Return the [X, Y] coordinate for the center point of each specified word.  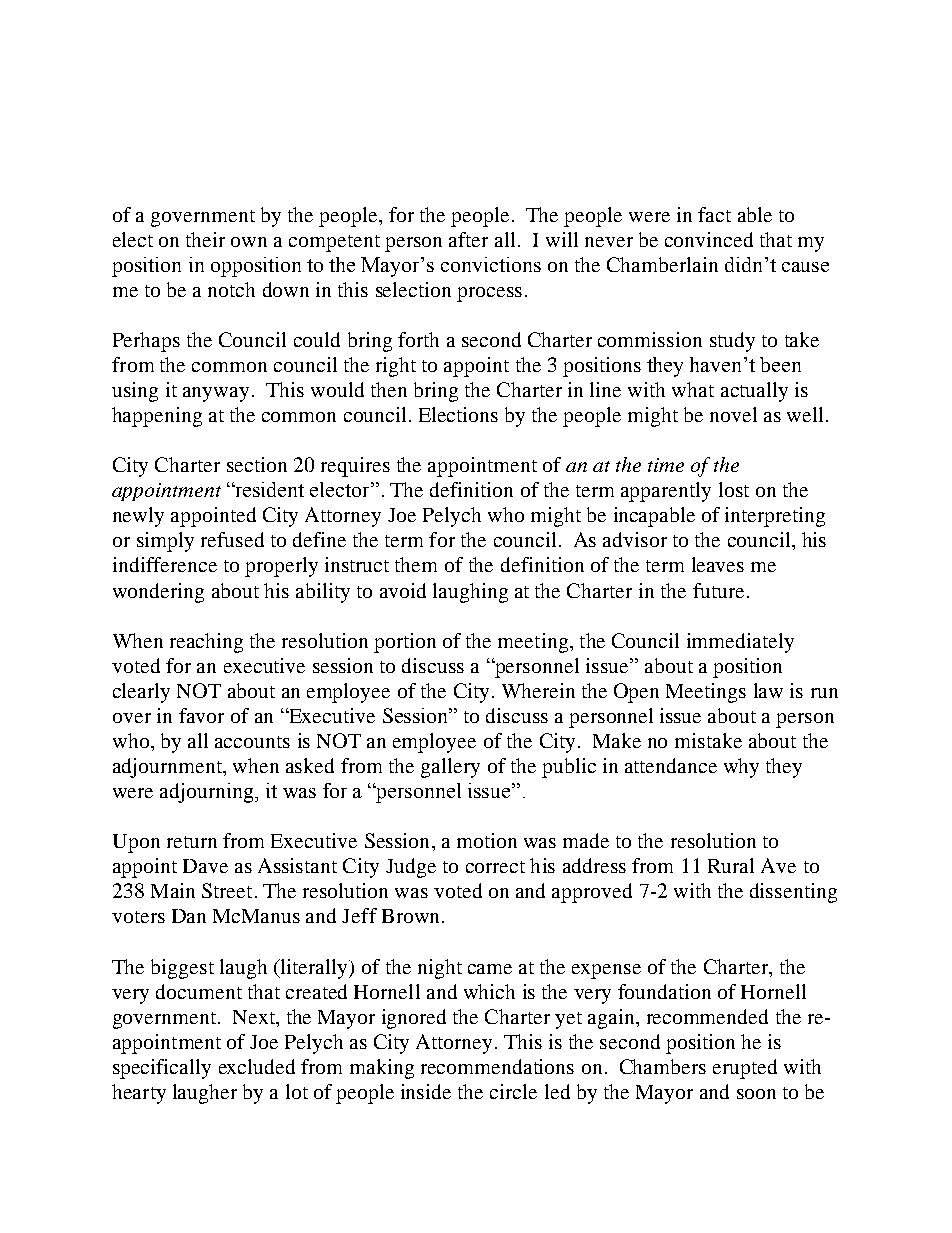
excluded [257, 1066]
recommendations [497, 1066]
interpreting [775, 517]
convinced [709, 239]
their [205, 239]
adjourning [208, 793]
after [468, 239]
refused [232, 539]
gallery [450, 768]
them [416, 564]
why [741, 768]
